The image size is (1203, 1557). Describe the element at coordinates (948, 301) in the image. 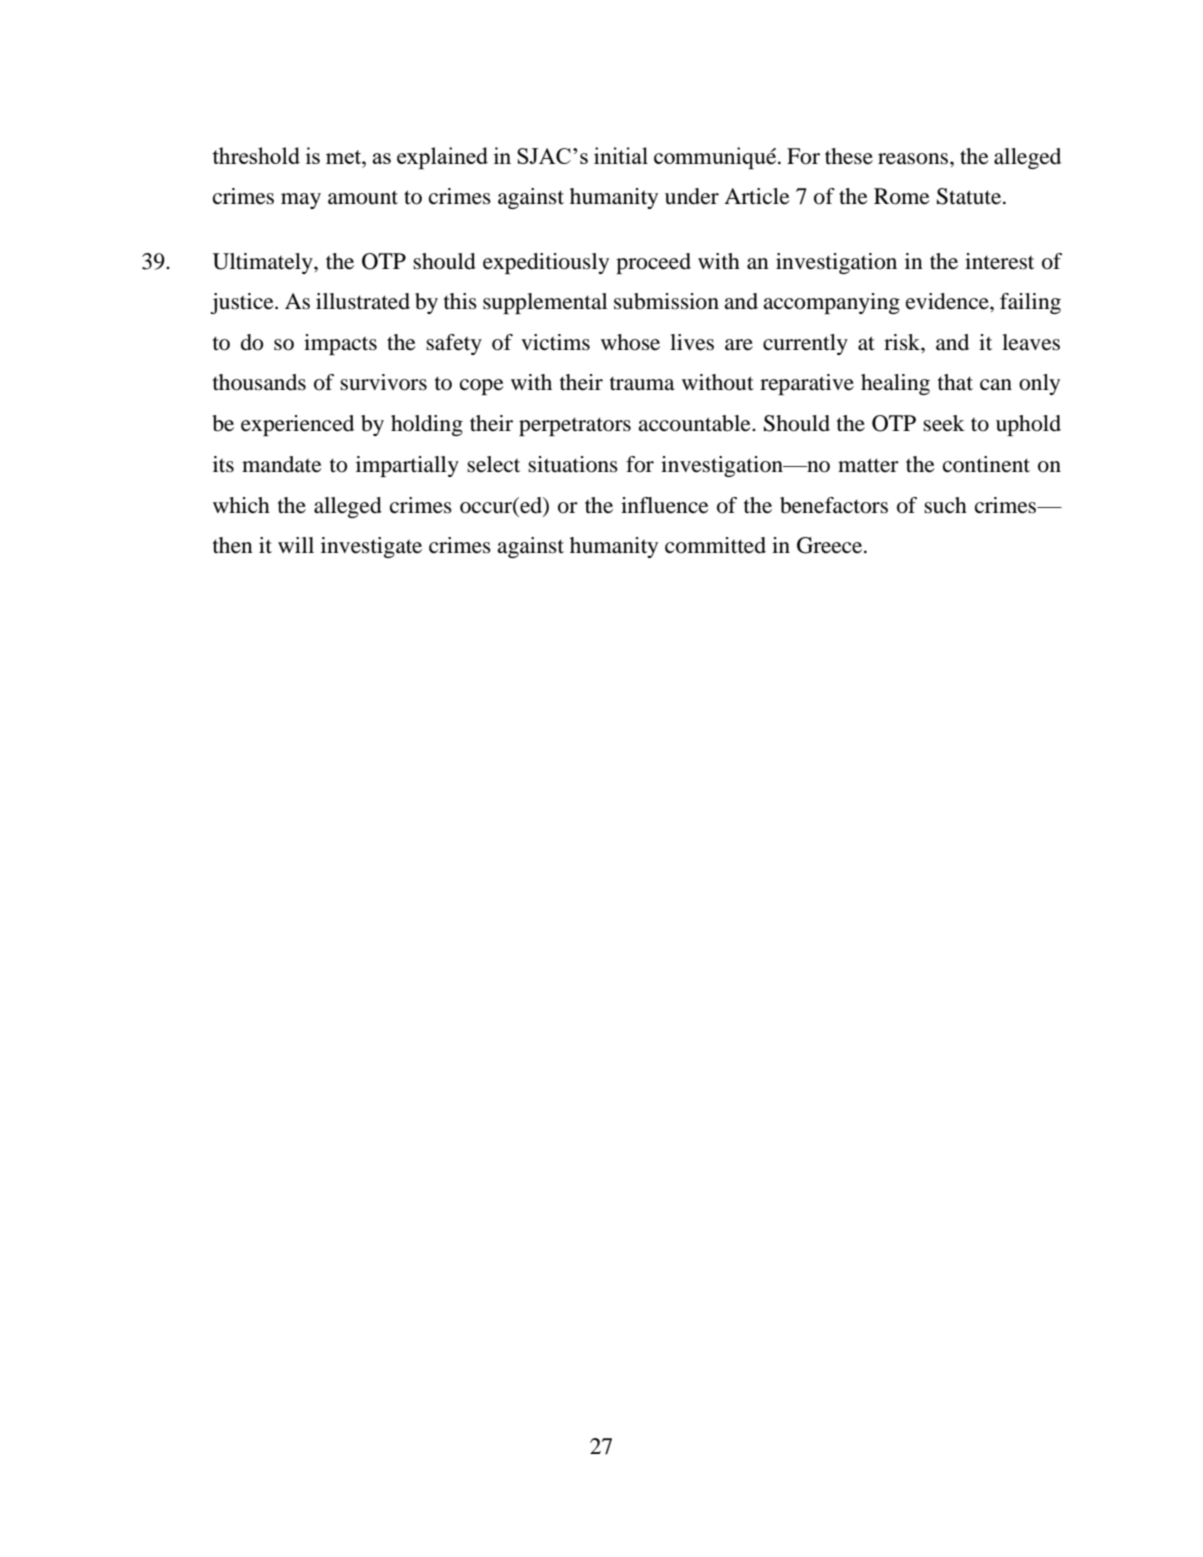

I see `evidence` at that location.
